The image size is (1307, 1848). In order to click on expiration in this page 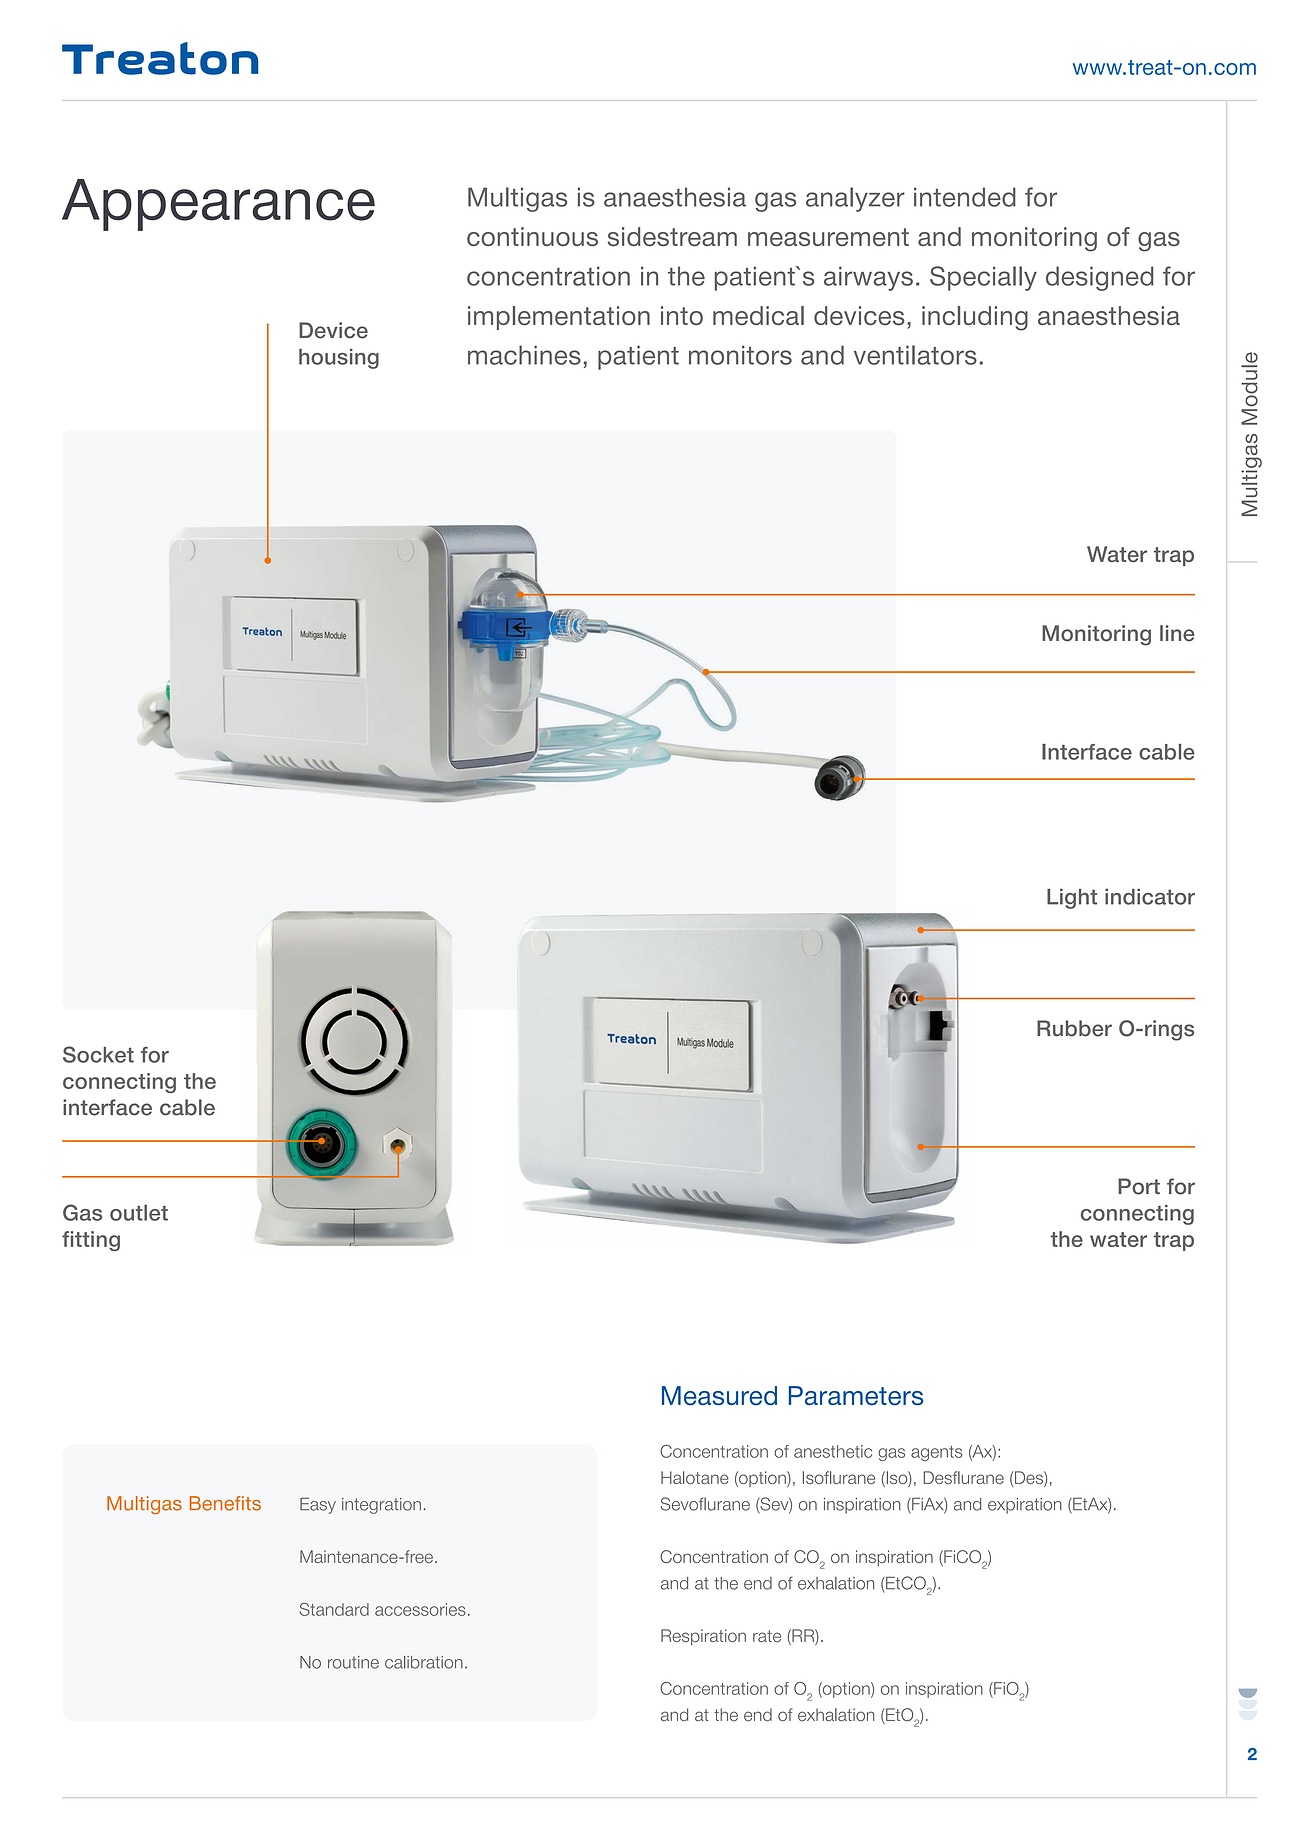, I will do `click(1025, 1506)`.
